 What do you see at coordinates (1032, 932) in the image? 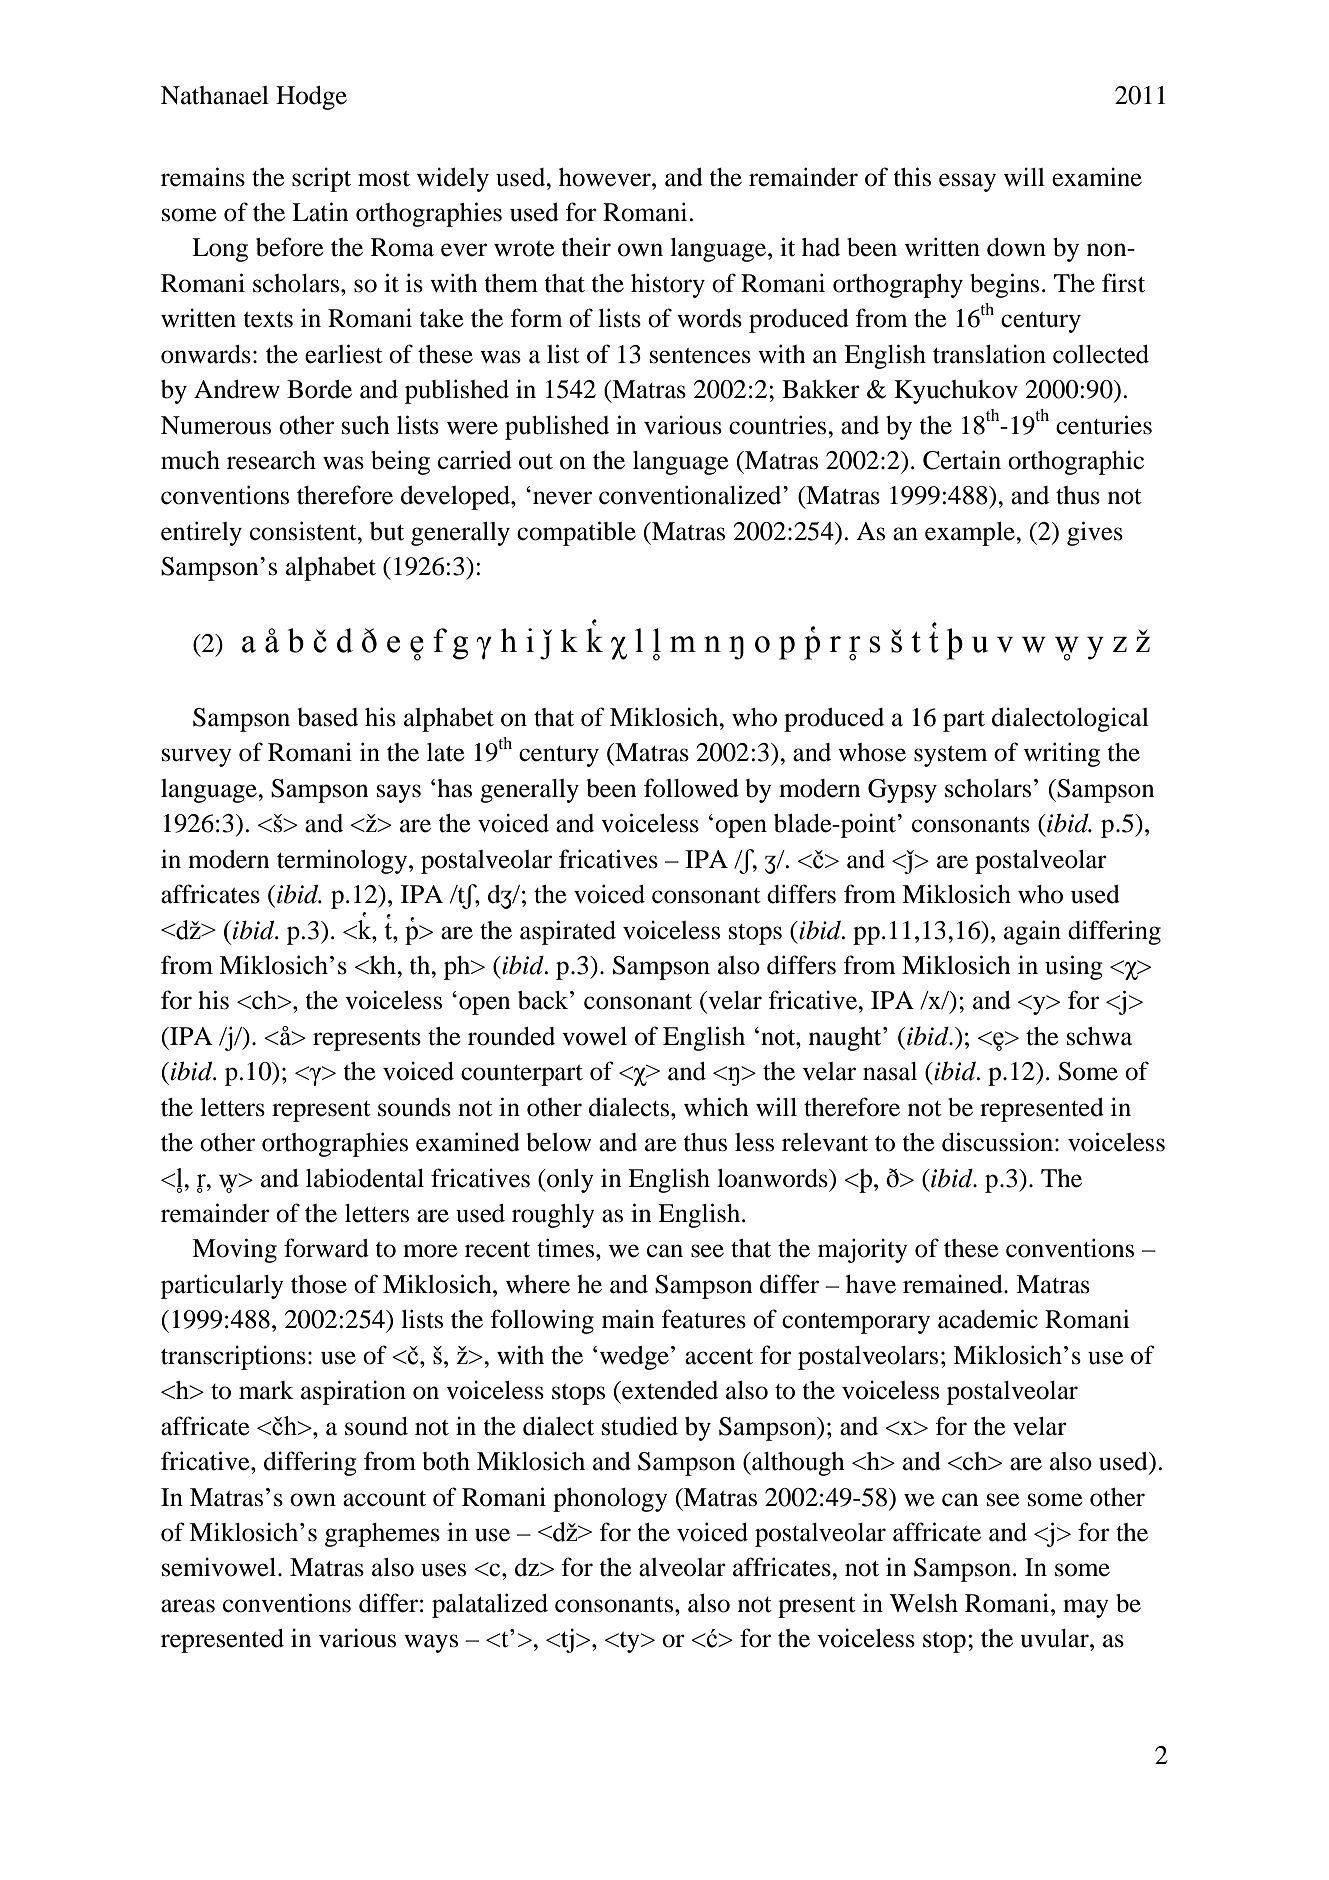
I see `again` at bounding box center [1032, 932].
